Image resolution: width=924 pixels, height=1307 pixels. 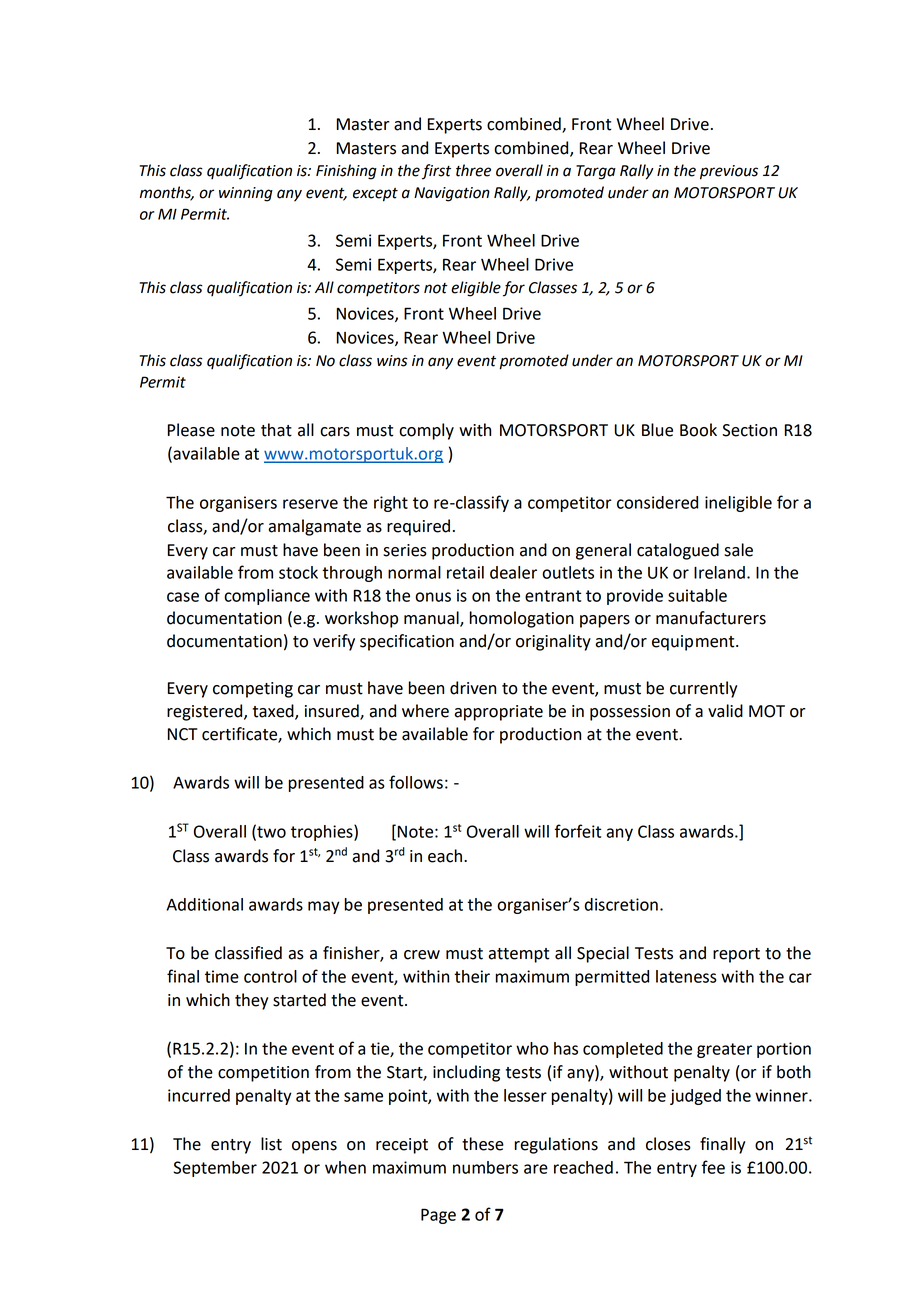 What do you see at coordinates (729, 172) in the screenshot?
I see `previous` at bounding box center [729, 172].
